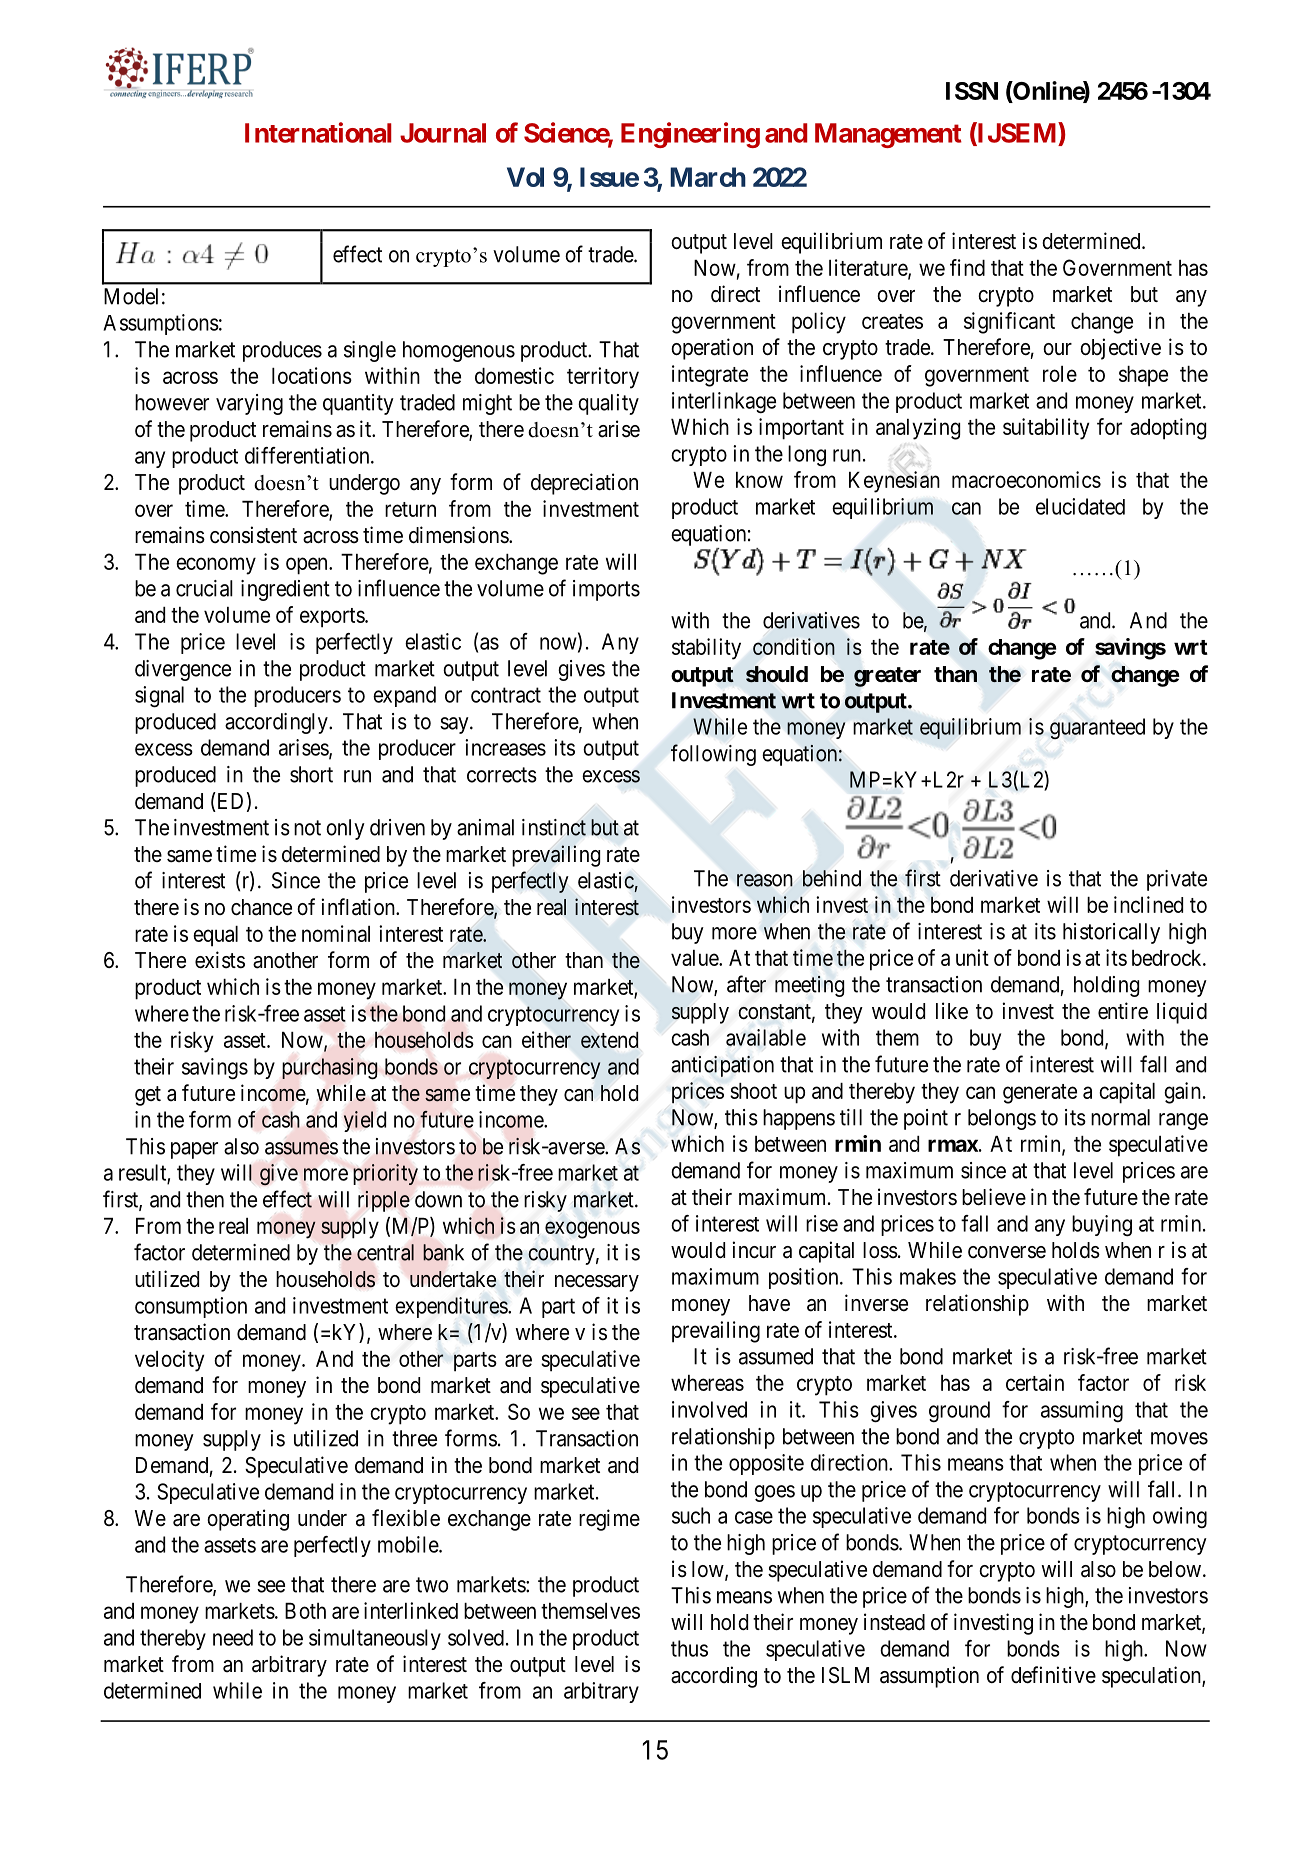 The height and width of the screenshot is (1852, 1310). What do you see at coordinates (233, 1637) in the screenshot?
I see `need` at bounding box center [233, 1637].
